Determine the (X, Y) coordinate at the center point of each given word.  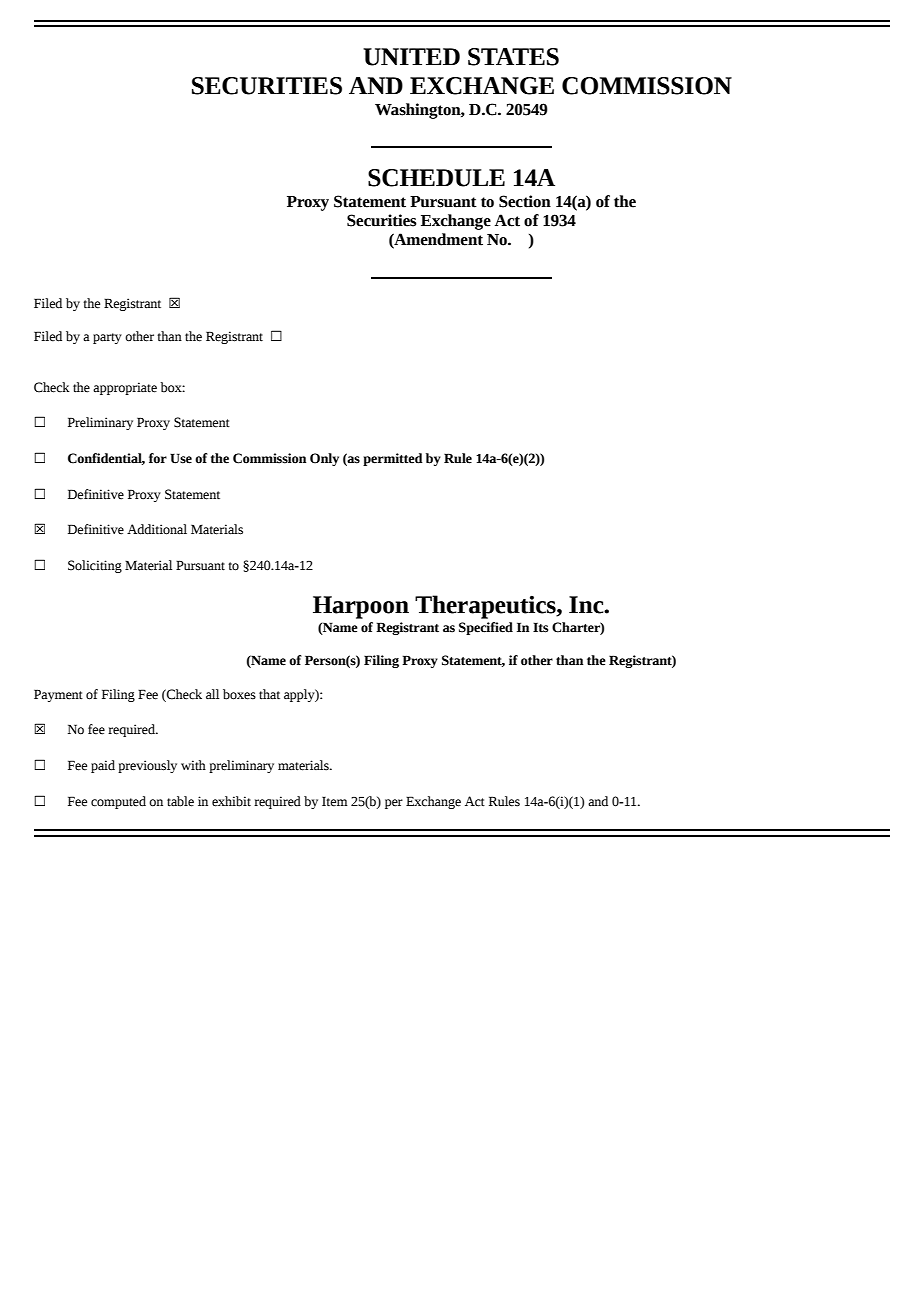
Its (540, 627)
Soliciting (95, 566)
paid (103, 766)
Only (324, 459)
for (158, 458)
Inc (587, 605)
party (107, 338)
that (269, 694)
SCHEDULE (436, 178)
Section (525, 201)
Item (335, 801)
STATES (513, 57)
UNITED (411, 57)
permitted (393, 459)
